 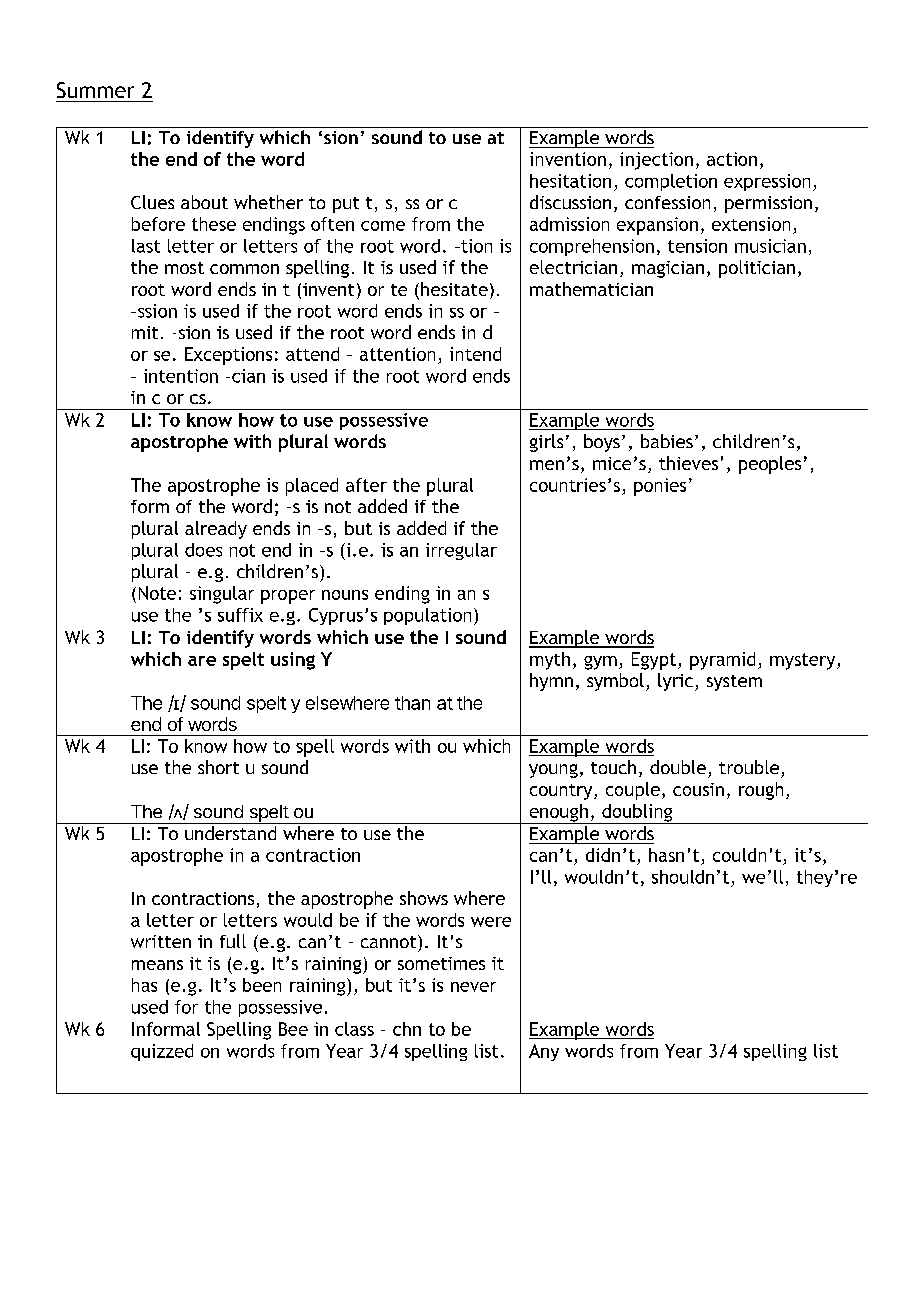 What do you see at coordinates (203, 550) in the document?
I see `does` at bounding box center [203, 550].
